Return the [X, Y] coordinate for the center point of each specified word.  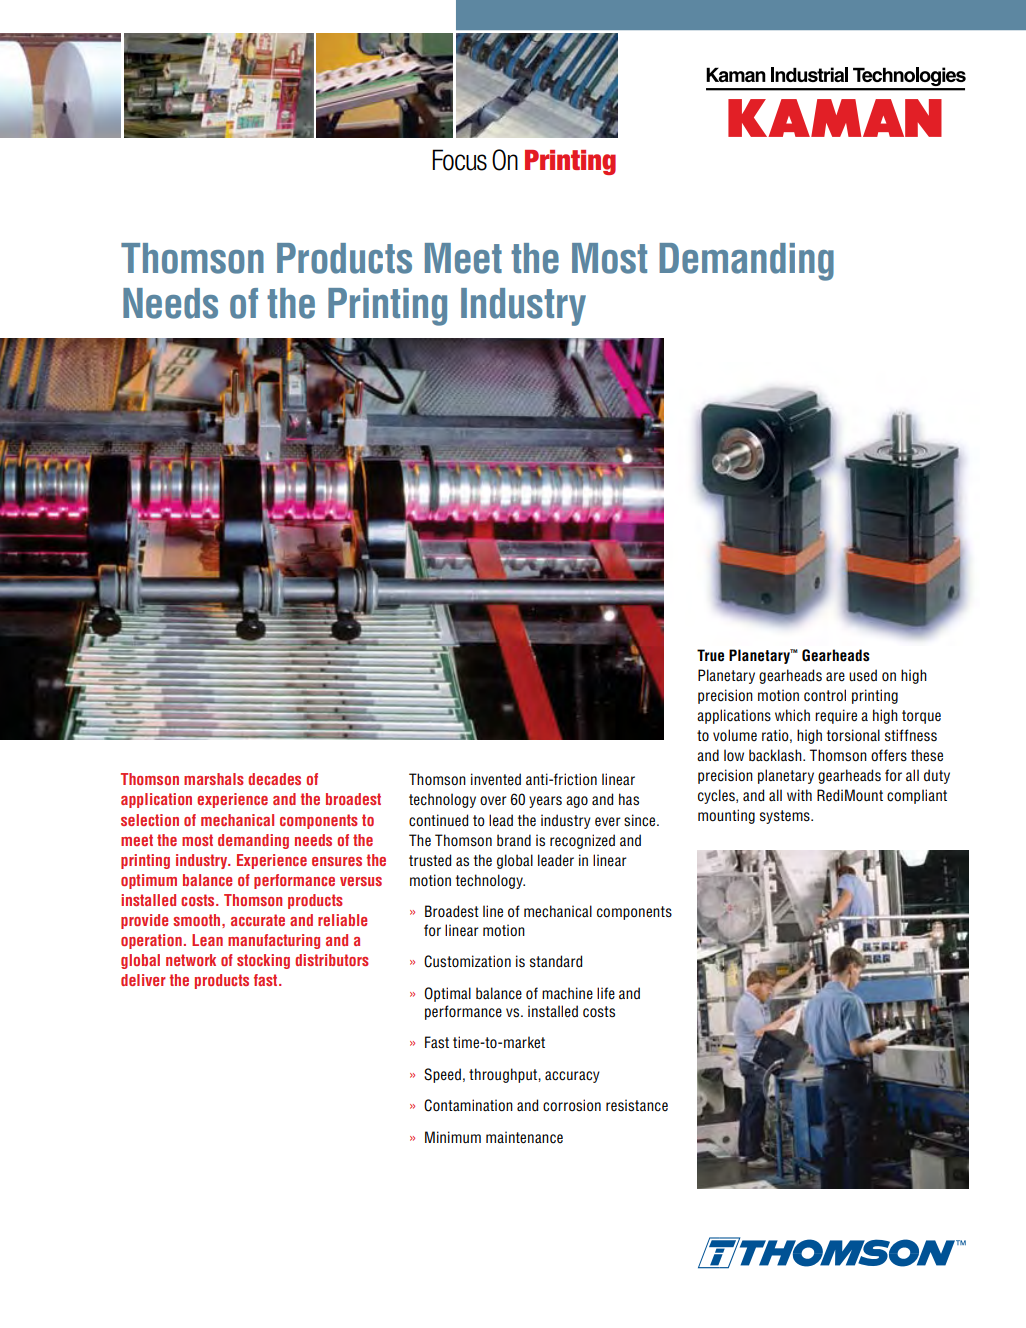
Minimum [453, 1137]
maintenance [524, 1137]
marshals [214, 779]
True [710, 655]
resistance [637, 1105]
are [835, 676]
